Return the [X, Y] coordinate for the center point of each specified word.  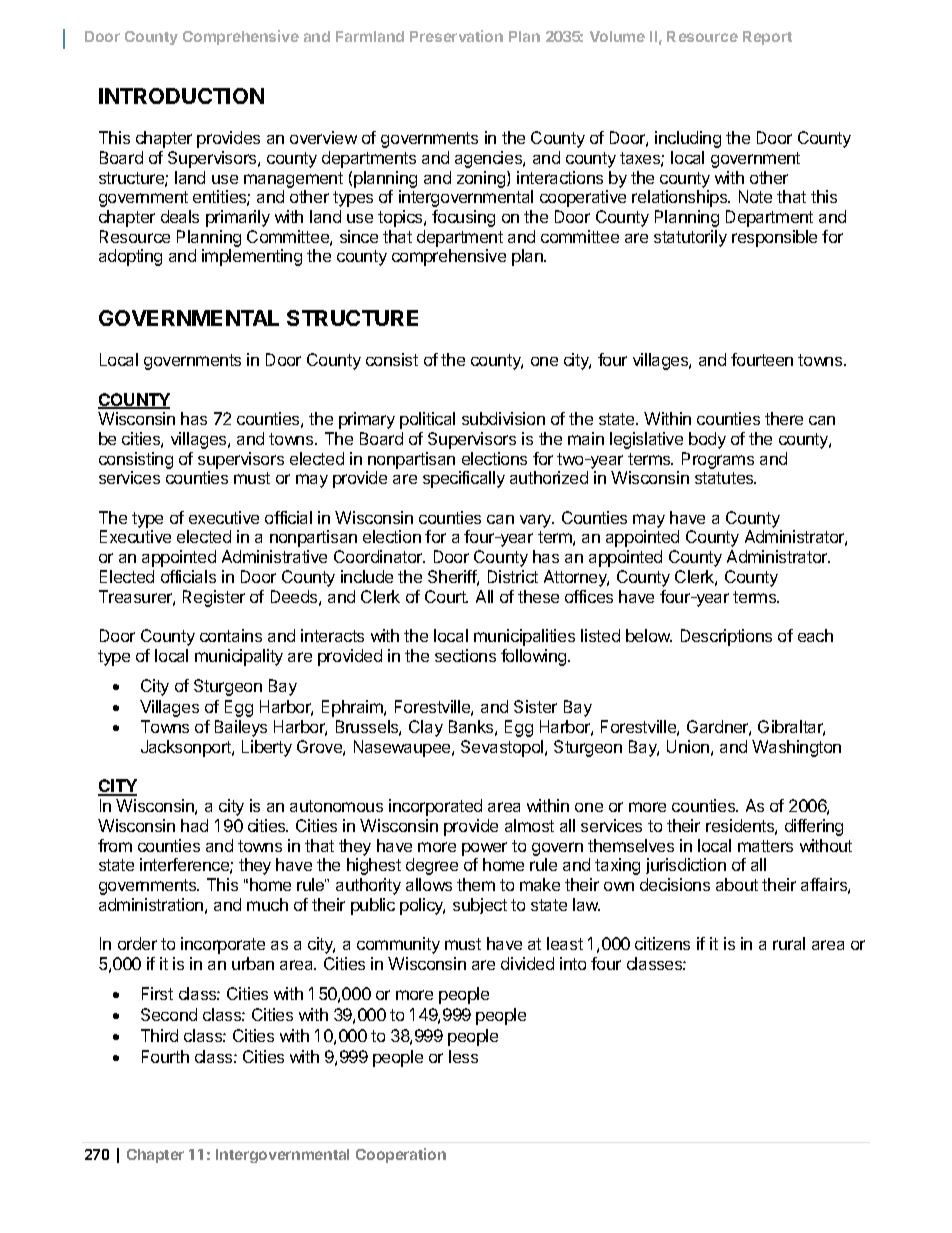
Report [767, 38]
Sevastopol [503, 748]
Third [159, 1035]
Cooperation [401, 1155]
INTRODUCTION [181, 96]
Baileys [241, 728]
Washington [796, 748]
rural [789, 943]
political [427, 420]
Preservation [456, 36]
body [707, 440]
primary [367, 420]
